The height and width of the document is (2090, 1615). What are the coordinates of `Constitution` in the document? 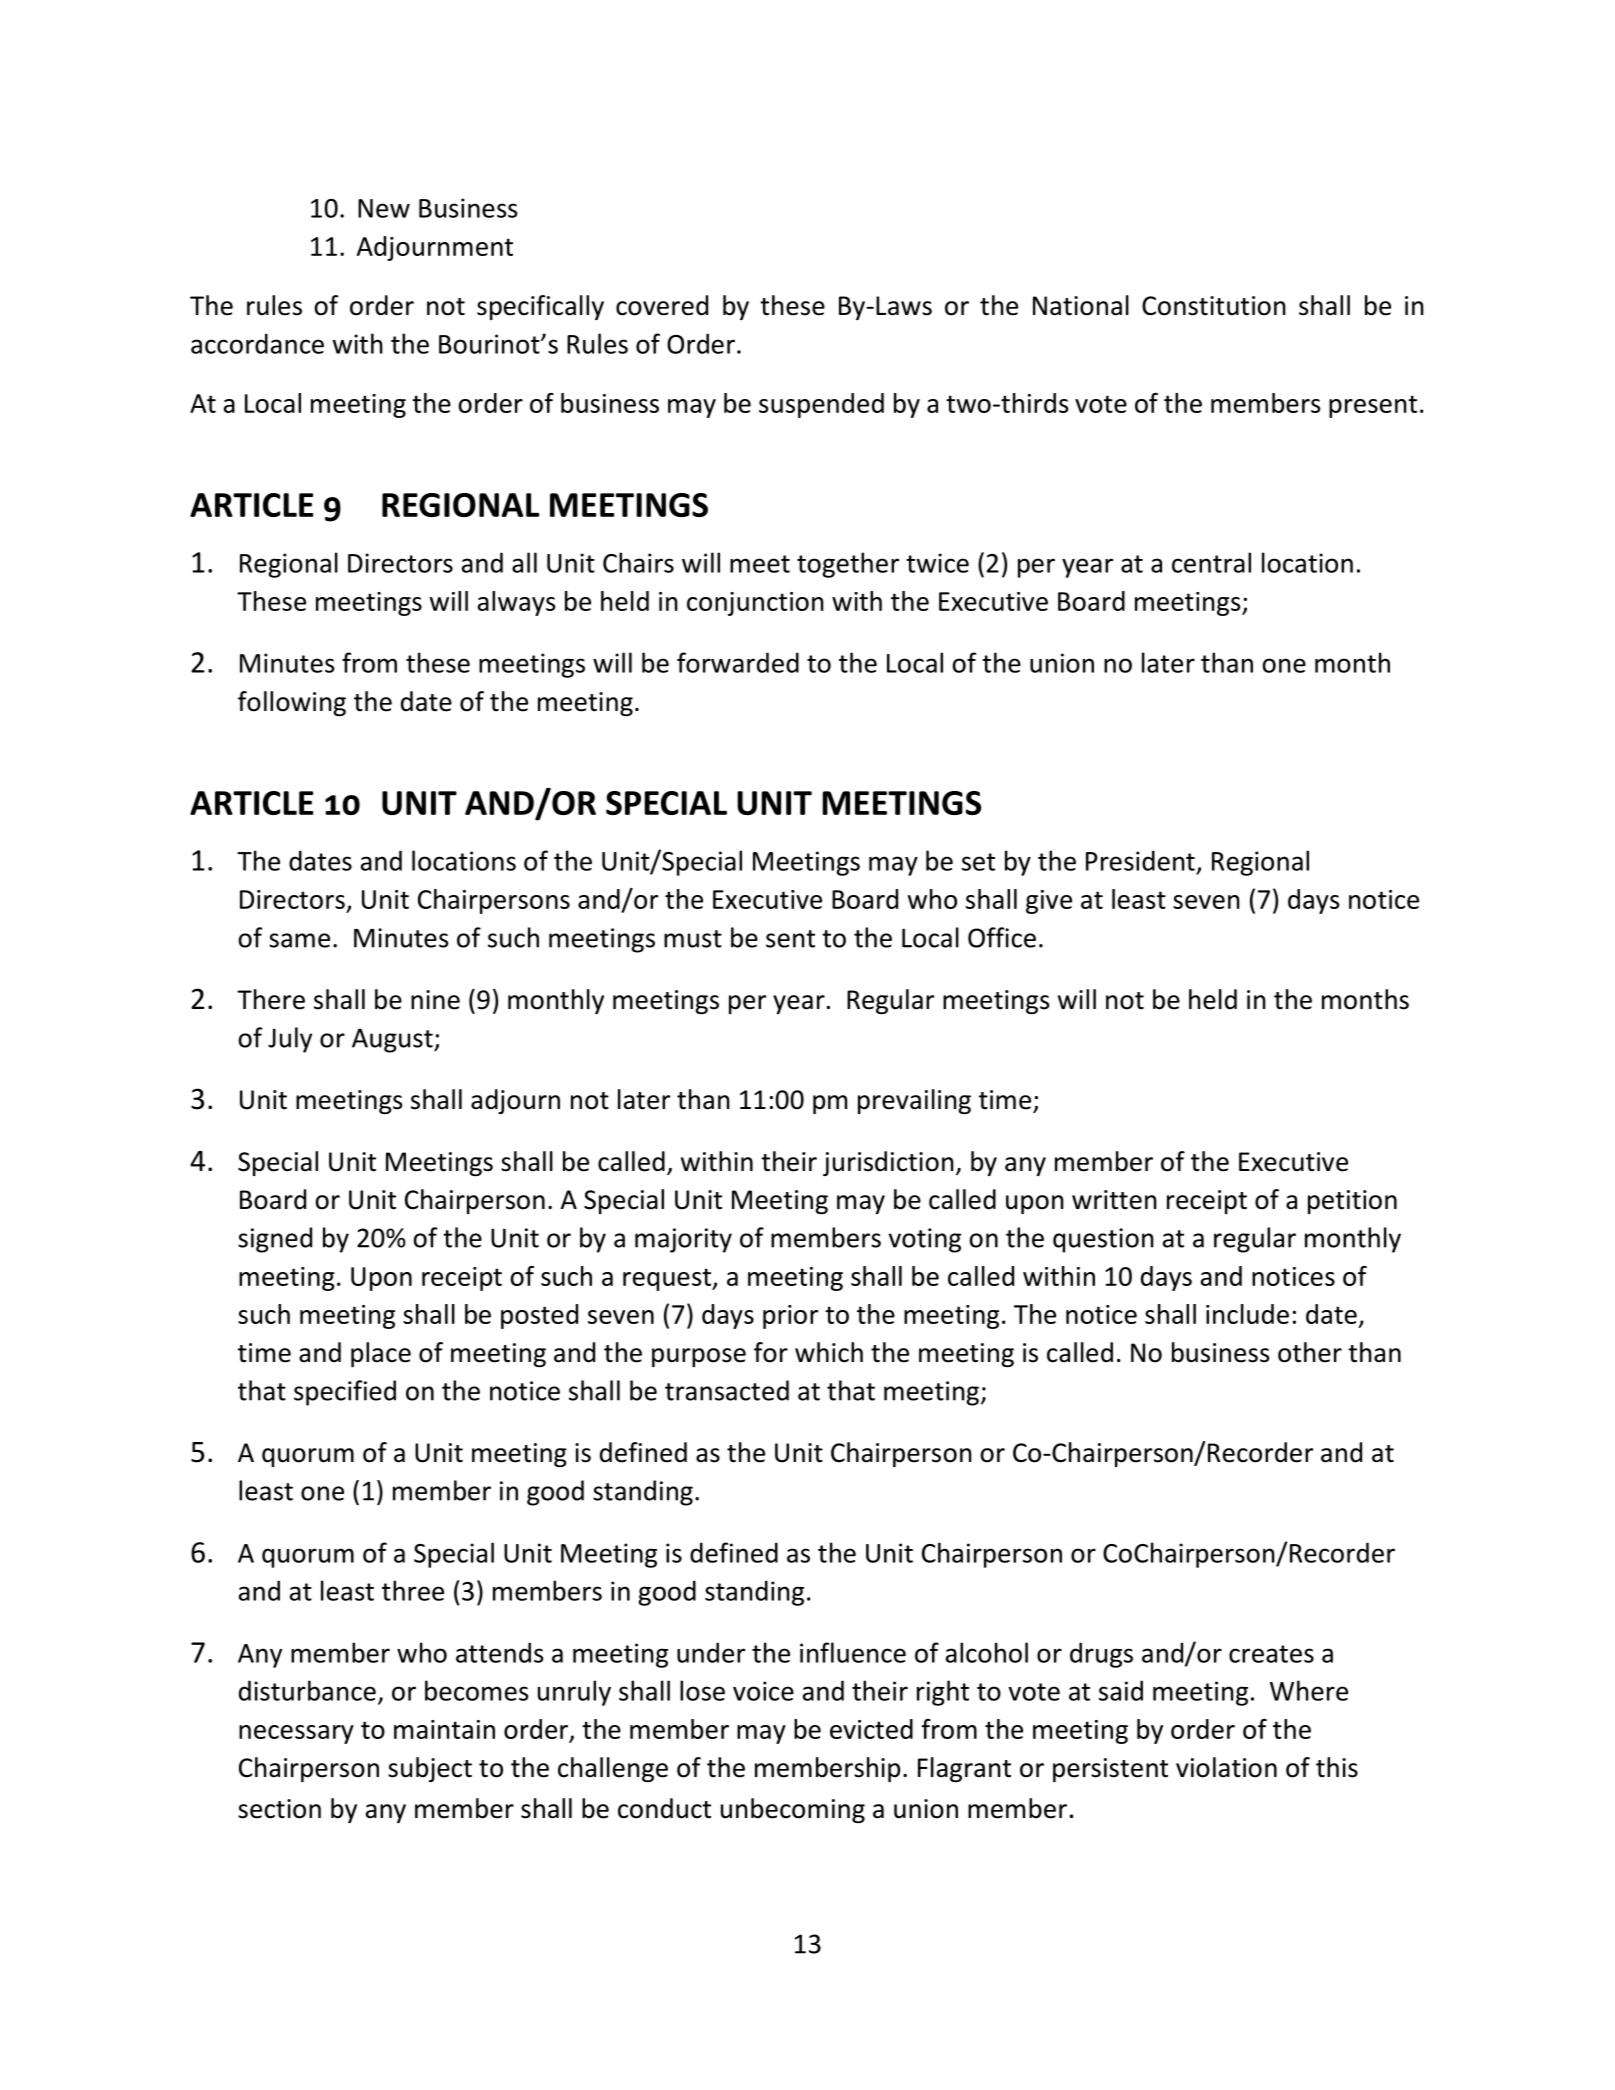 It's located at (1214, 306).
